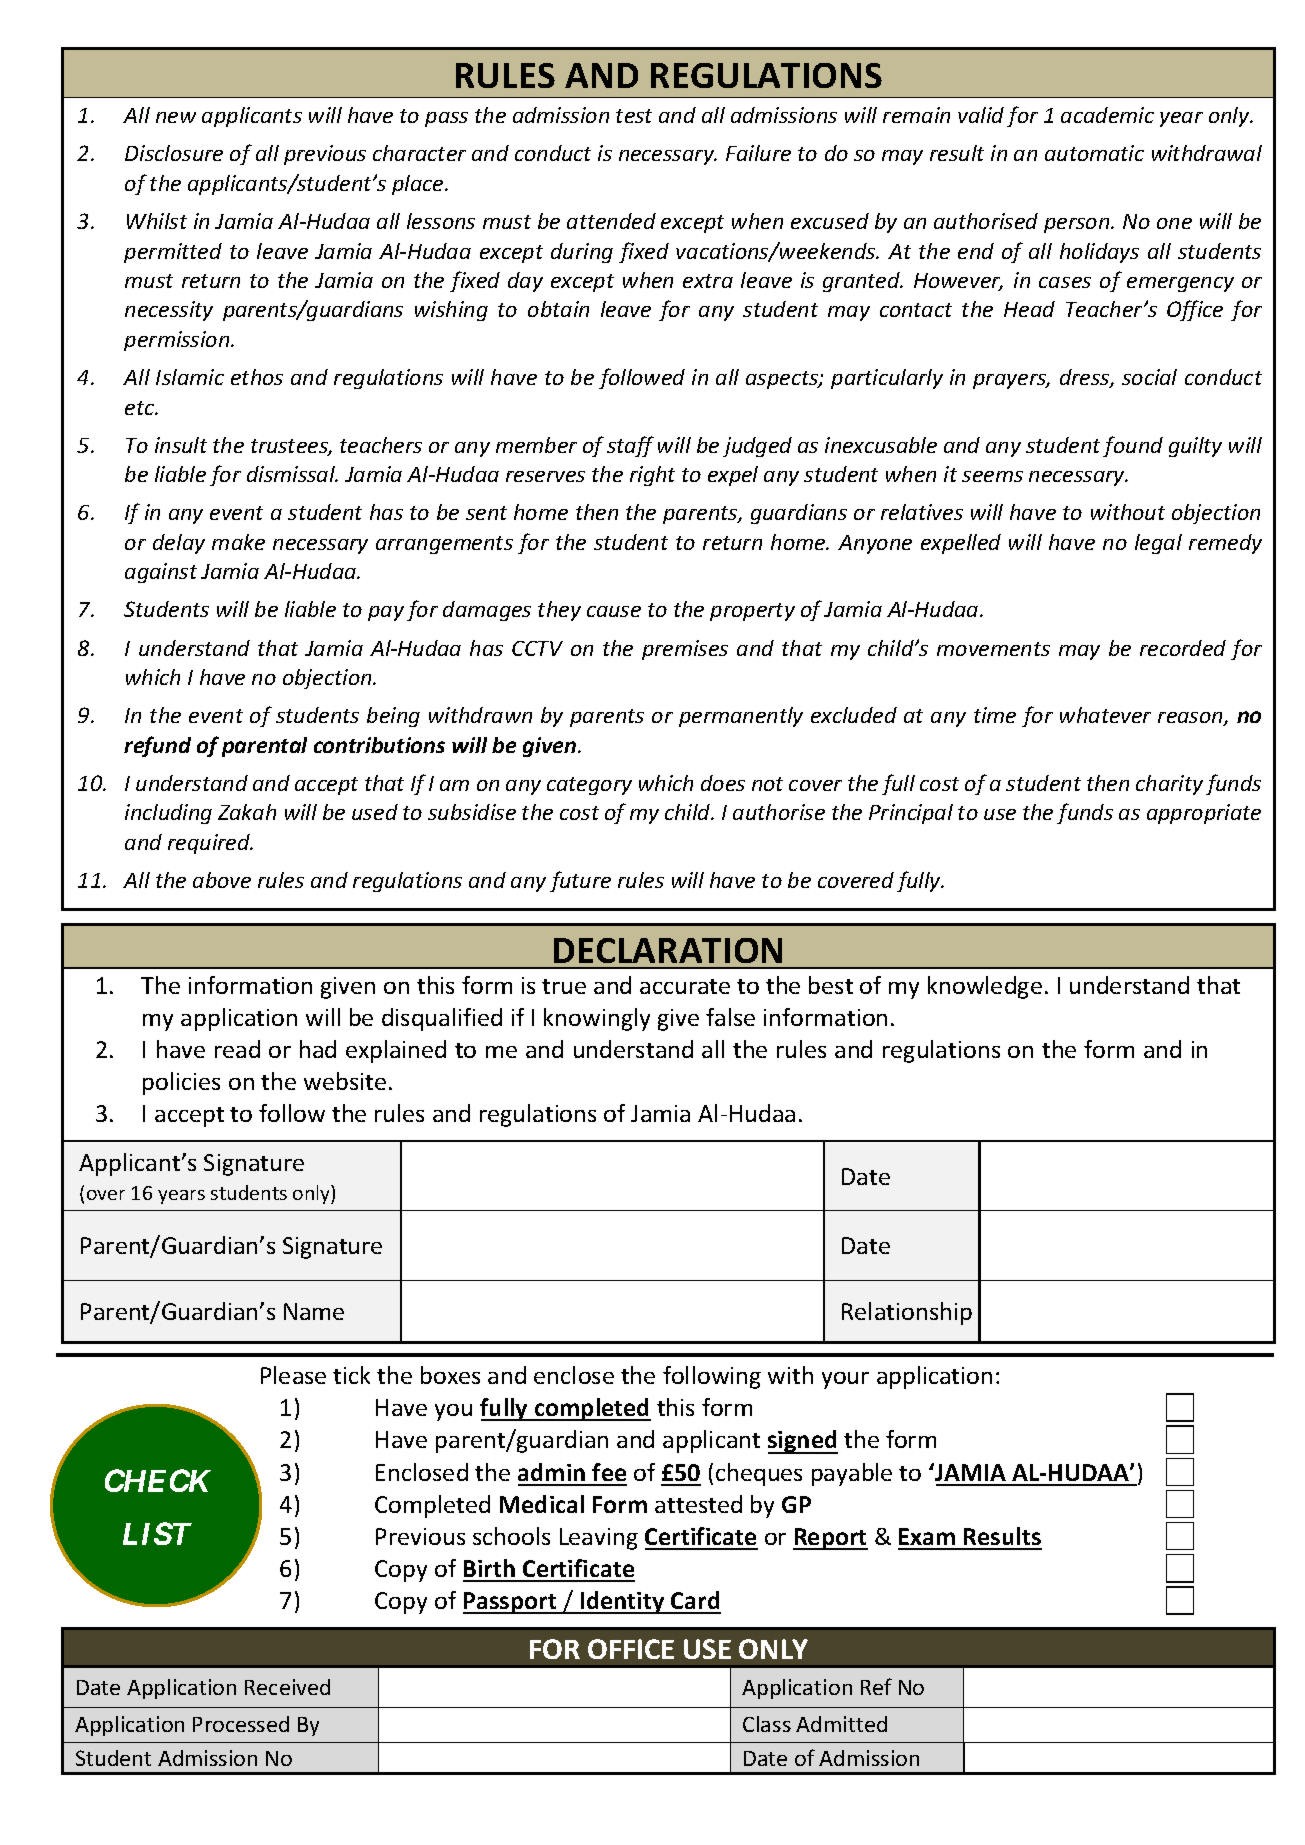 The width and height of the document is (1305, 1845). What do you see at coordinates (907, 1313) in the document?
I see `Relationship` at bounding box center [907, 1313].
